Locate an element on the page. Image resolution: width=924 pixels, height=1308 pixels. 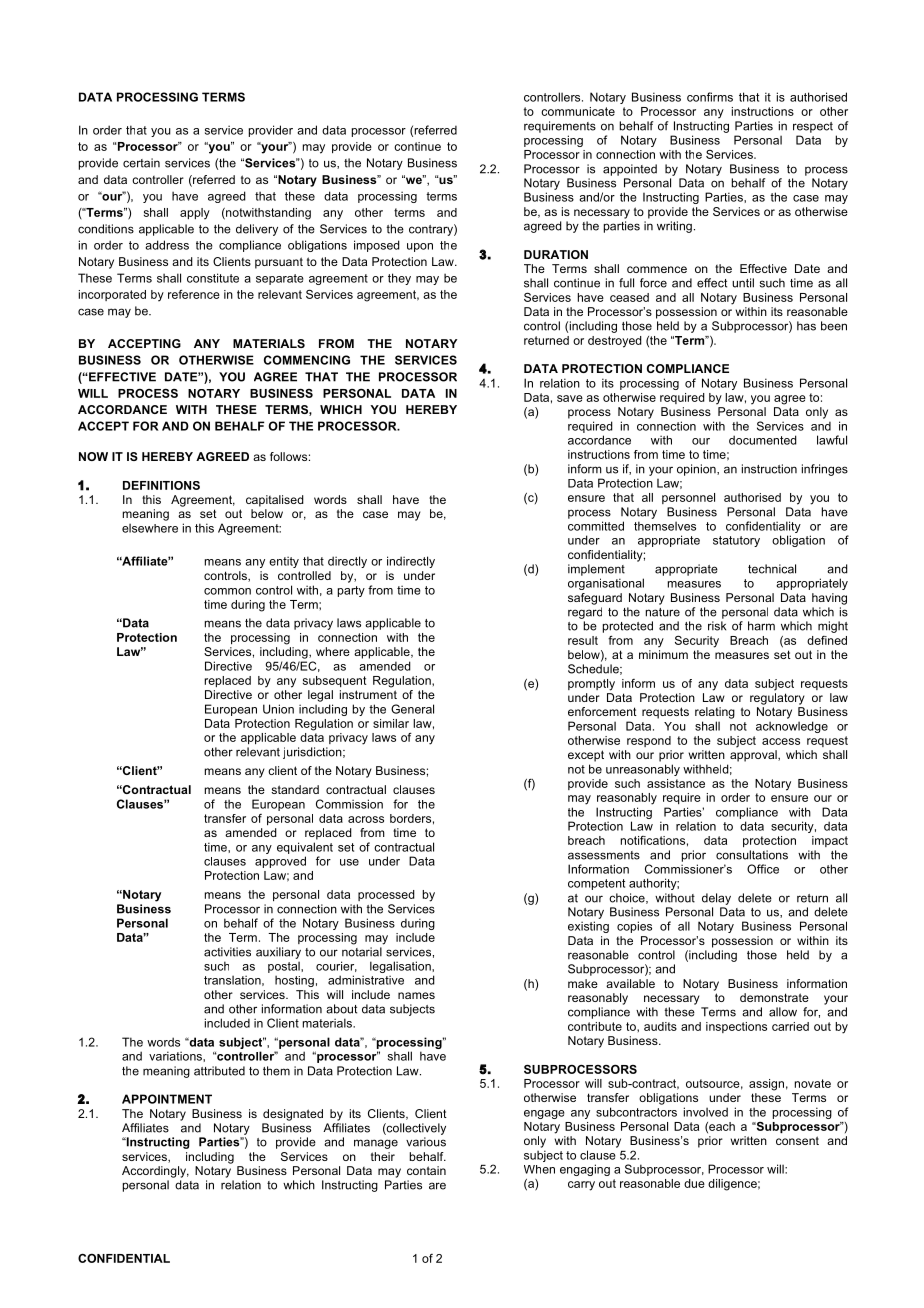
harm is located at coordinates (761, 626).
